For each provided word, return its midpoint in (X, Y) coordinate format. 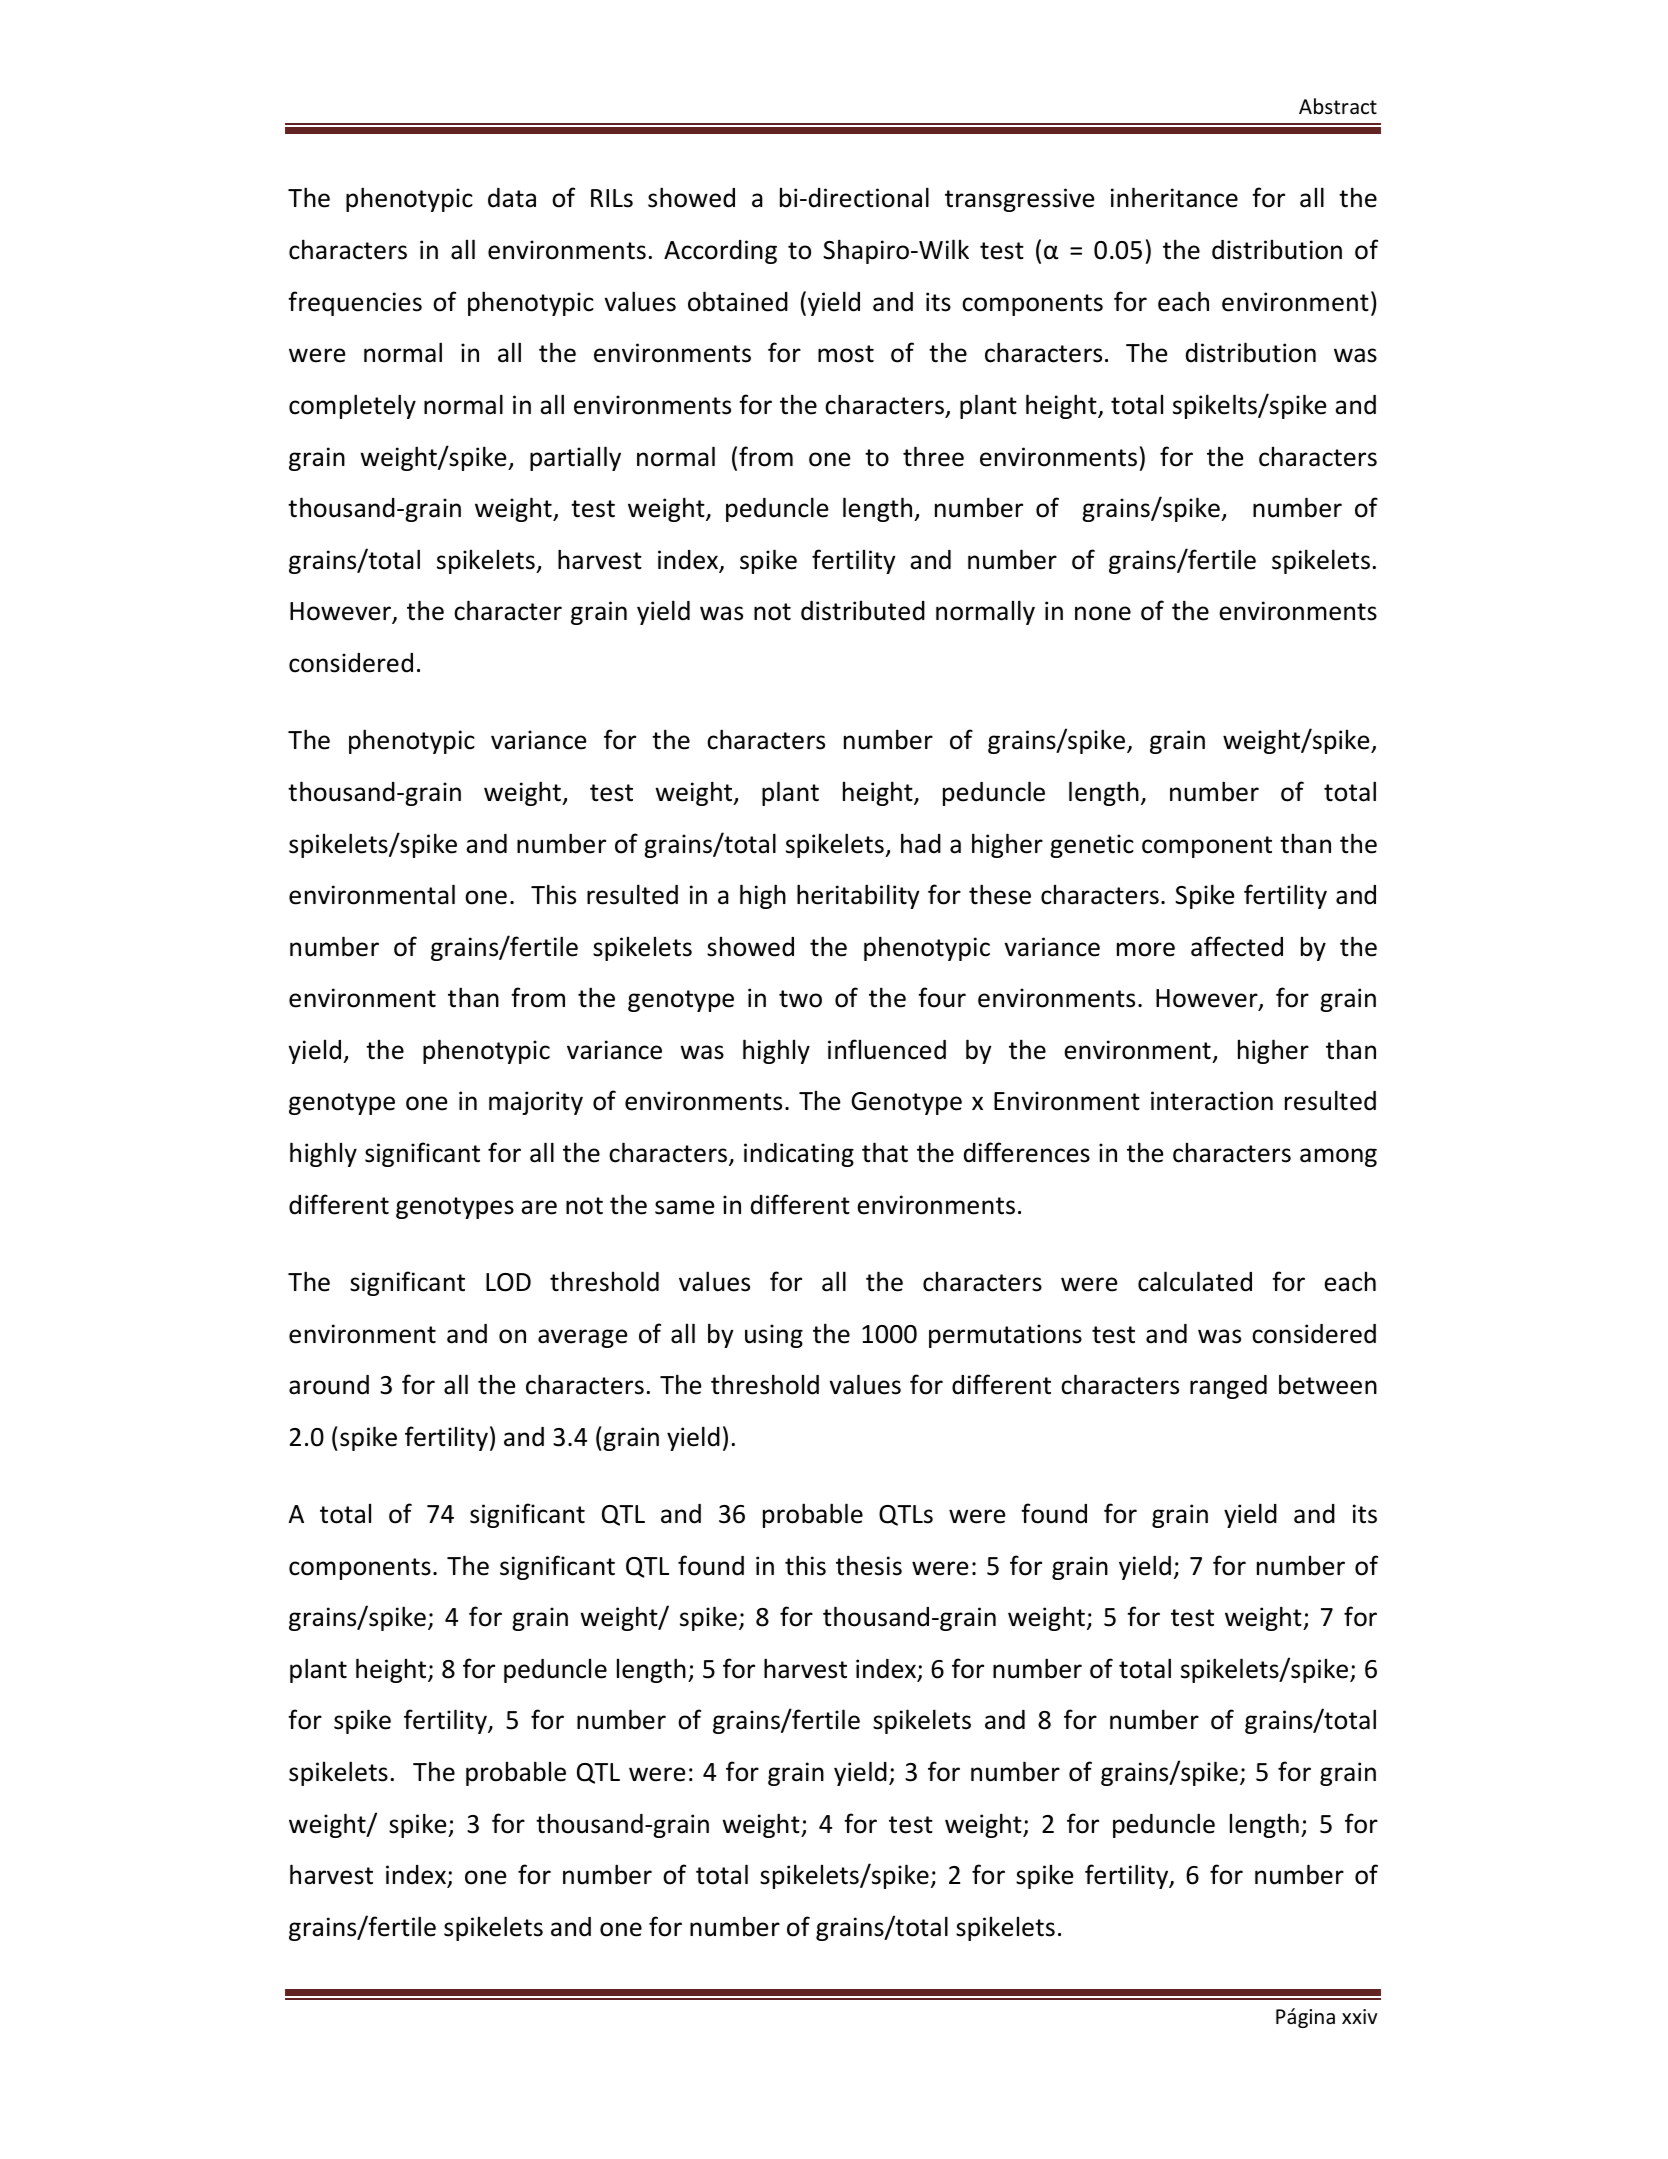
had (921, 843)
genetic (1092, 846)
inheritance (1174, 197)
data (512, 198)
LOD (508, 1282)
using (774, 1336)
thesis (869, 1565)
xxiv (1359, 2016)
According (720, 252)
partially (575, 458)
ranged (1228, 1387)
